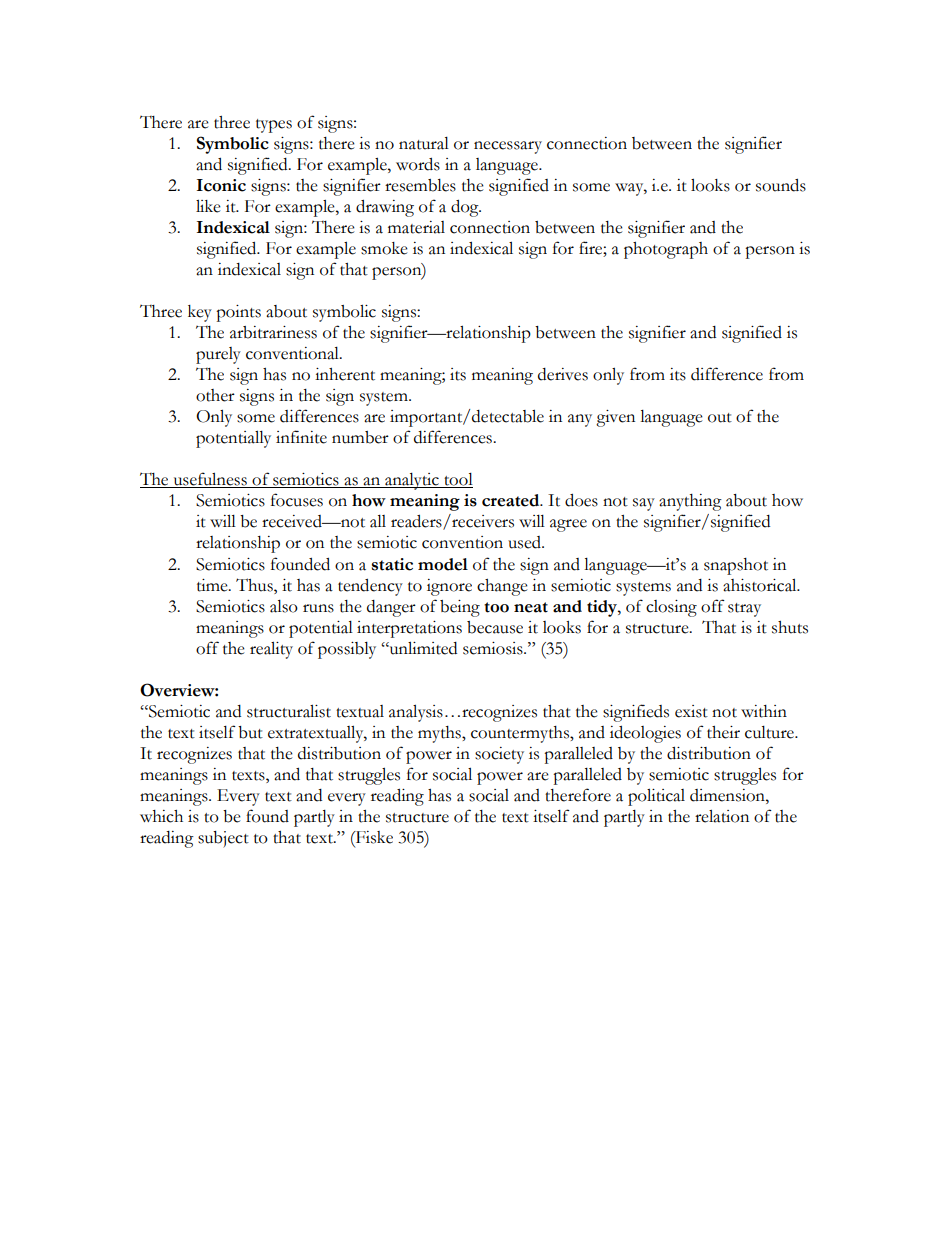 The height and width of the image is (1233, 952). Describe the element at coordinates (210, 480) in the image. I see `usefulness` at that location.
